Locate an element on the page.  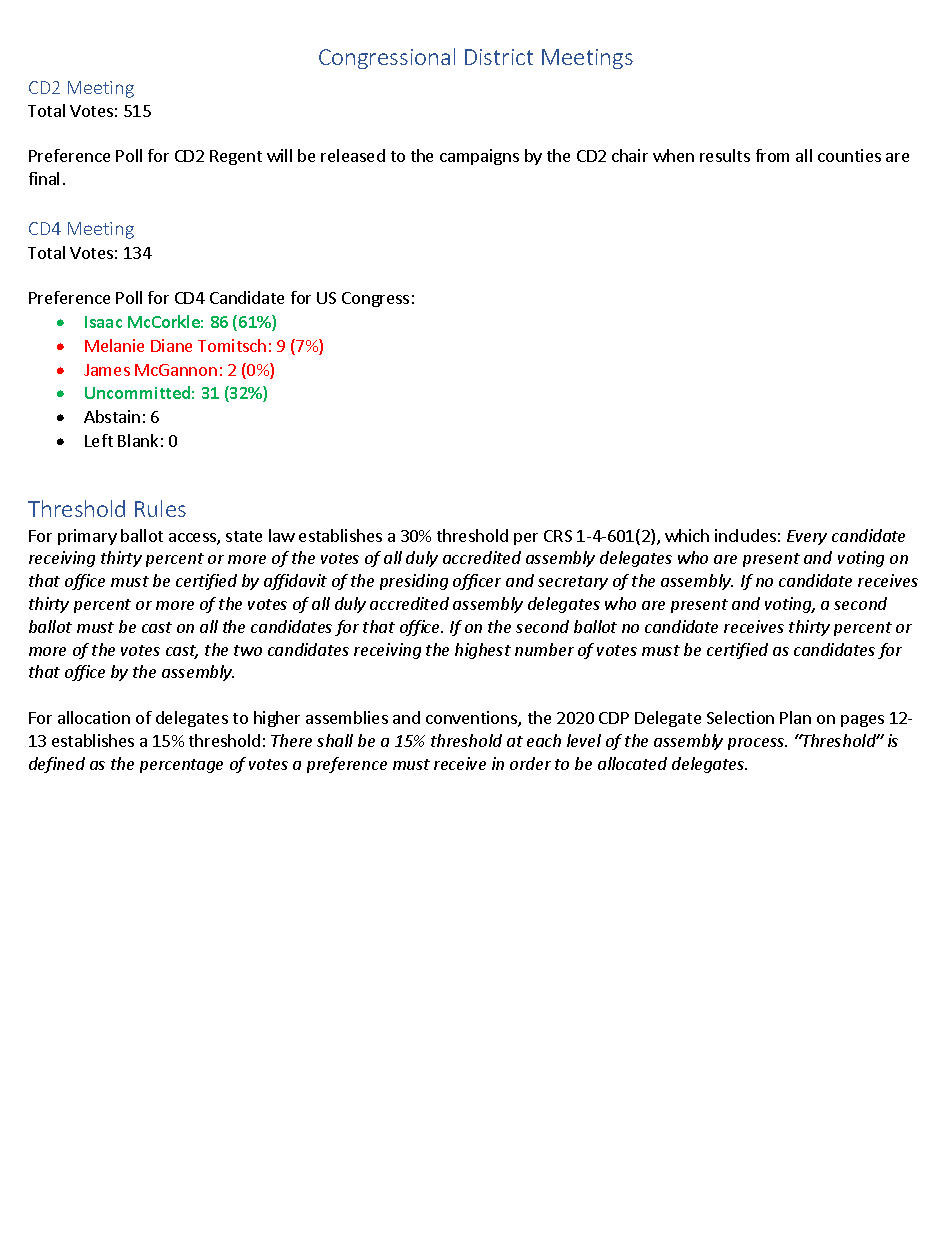
results is located at coordinates (725, 155).
